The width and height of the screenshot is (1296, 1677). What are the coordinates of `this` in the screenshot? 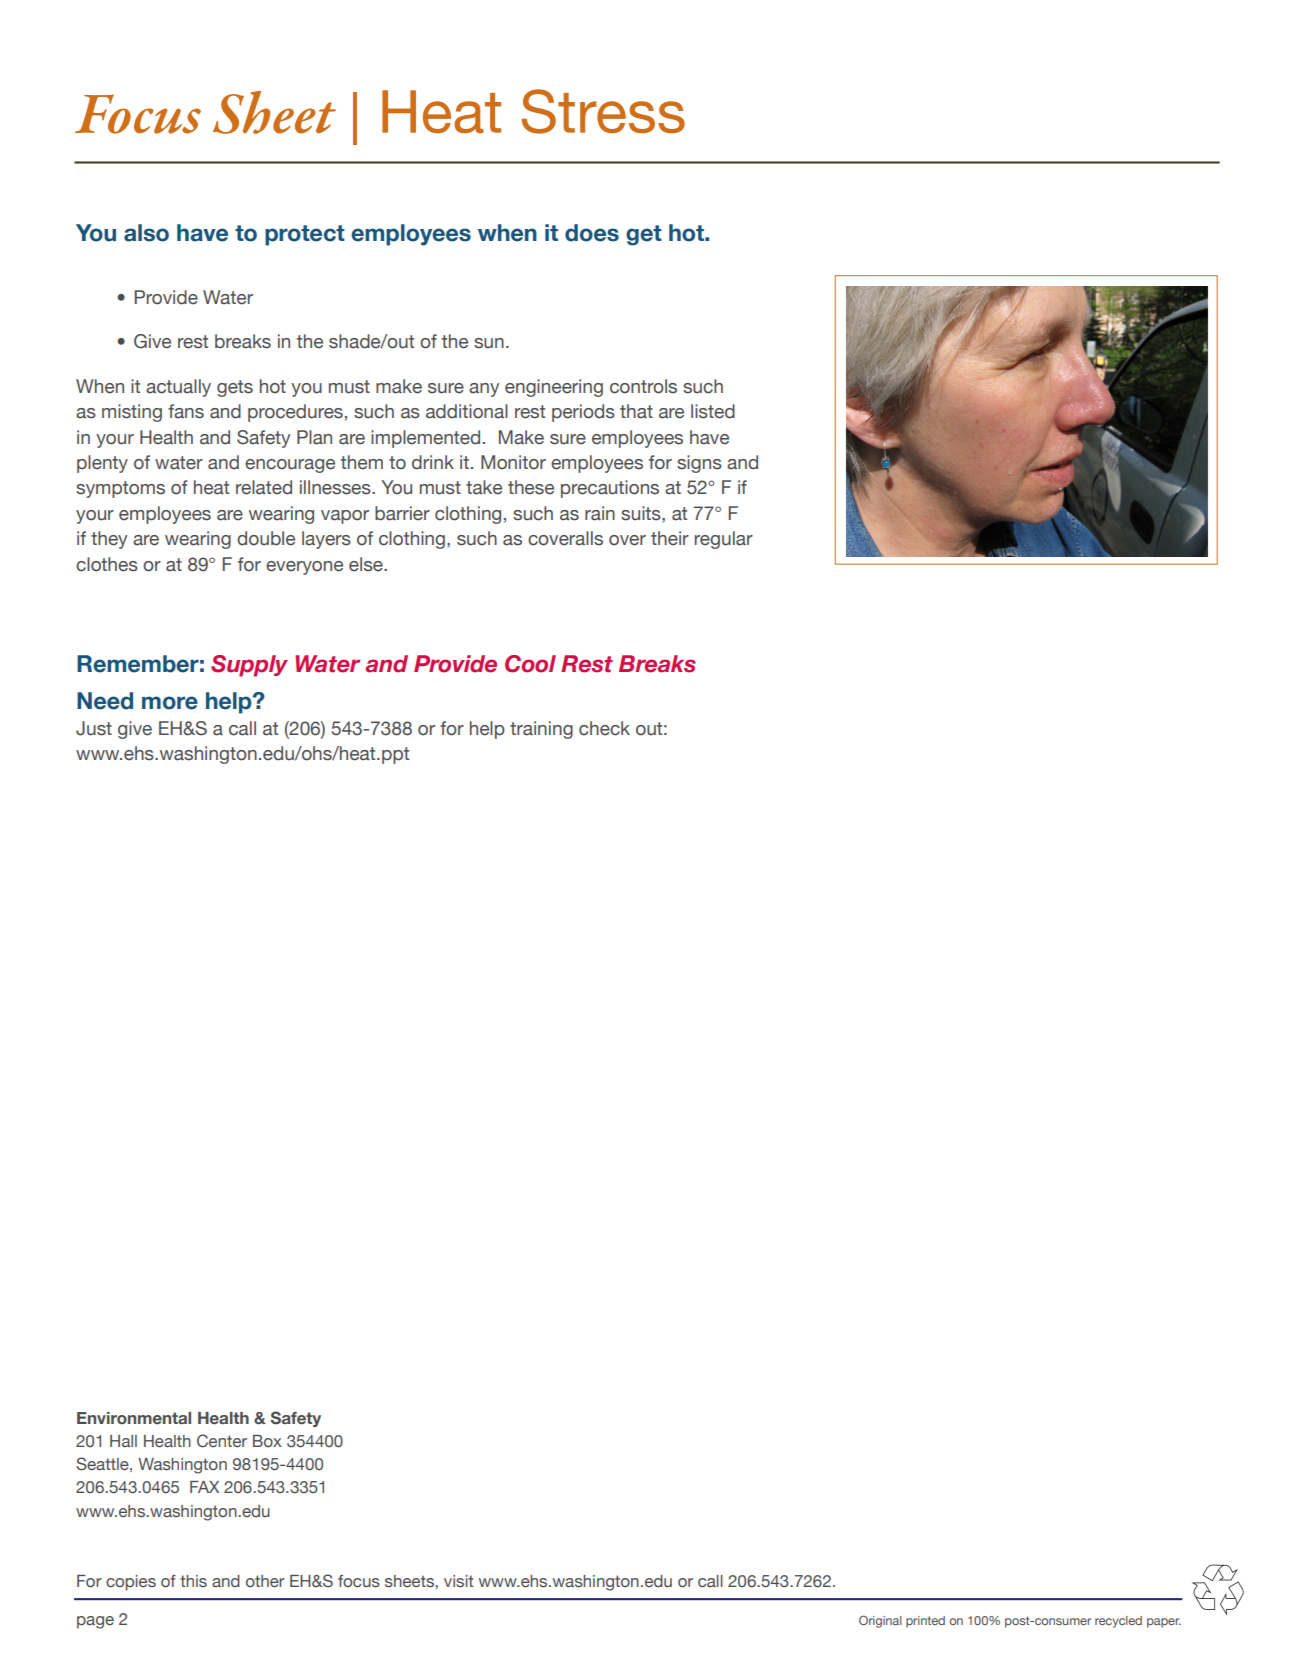 It's located at (193, 1581).
